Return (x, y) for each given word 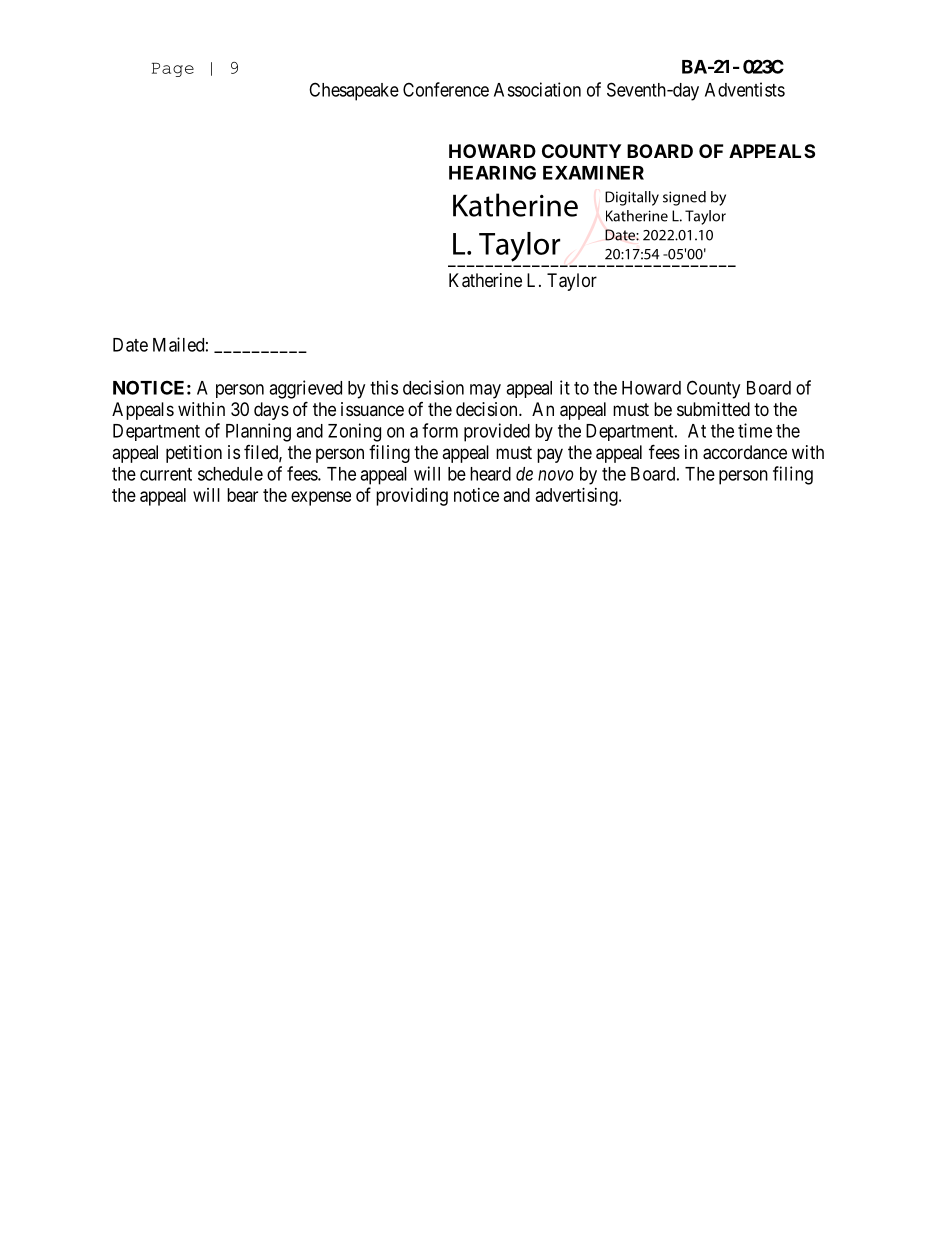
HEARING (492, 172)
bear (242, 495)
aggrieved (305, 389)
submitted (713, 409)
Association (537, 89)
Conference (446, 89)
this (384, 387)
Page (173, 70)
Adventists (745, 89)
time (755, 430)
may (485, 391)
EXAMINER (593, 173)
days (271, 411)
